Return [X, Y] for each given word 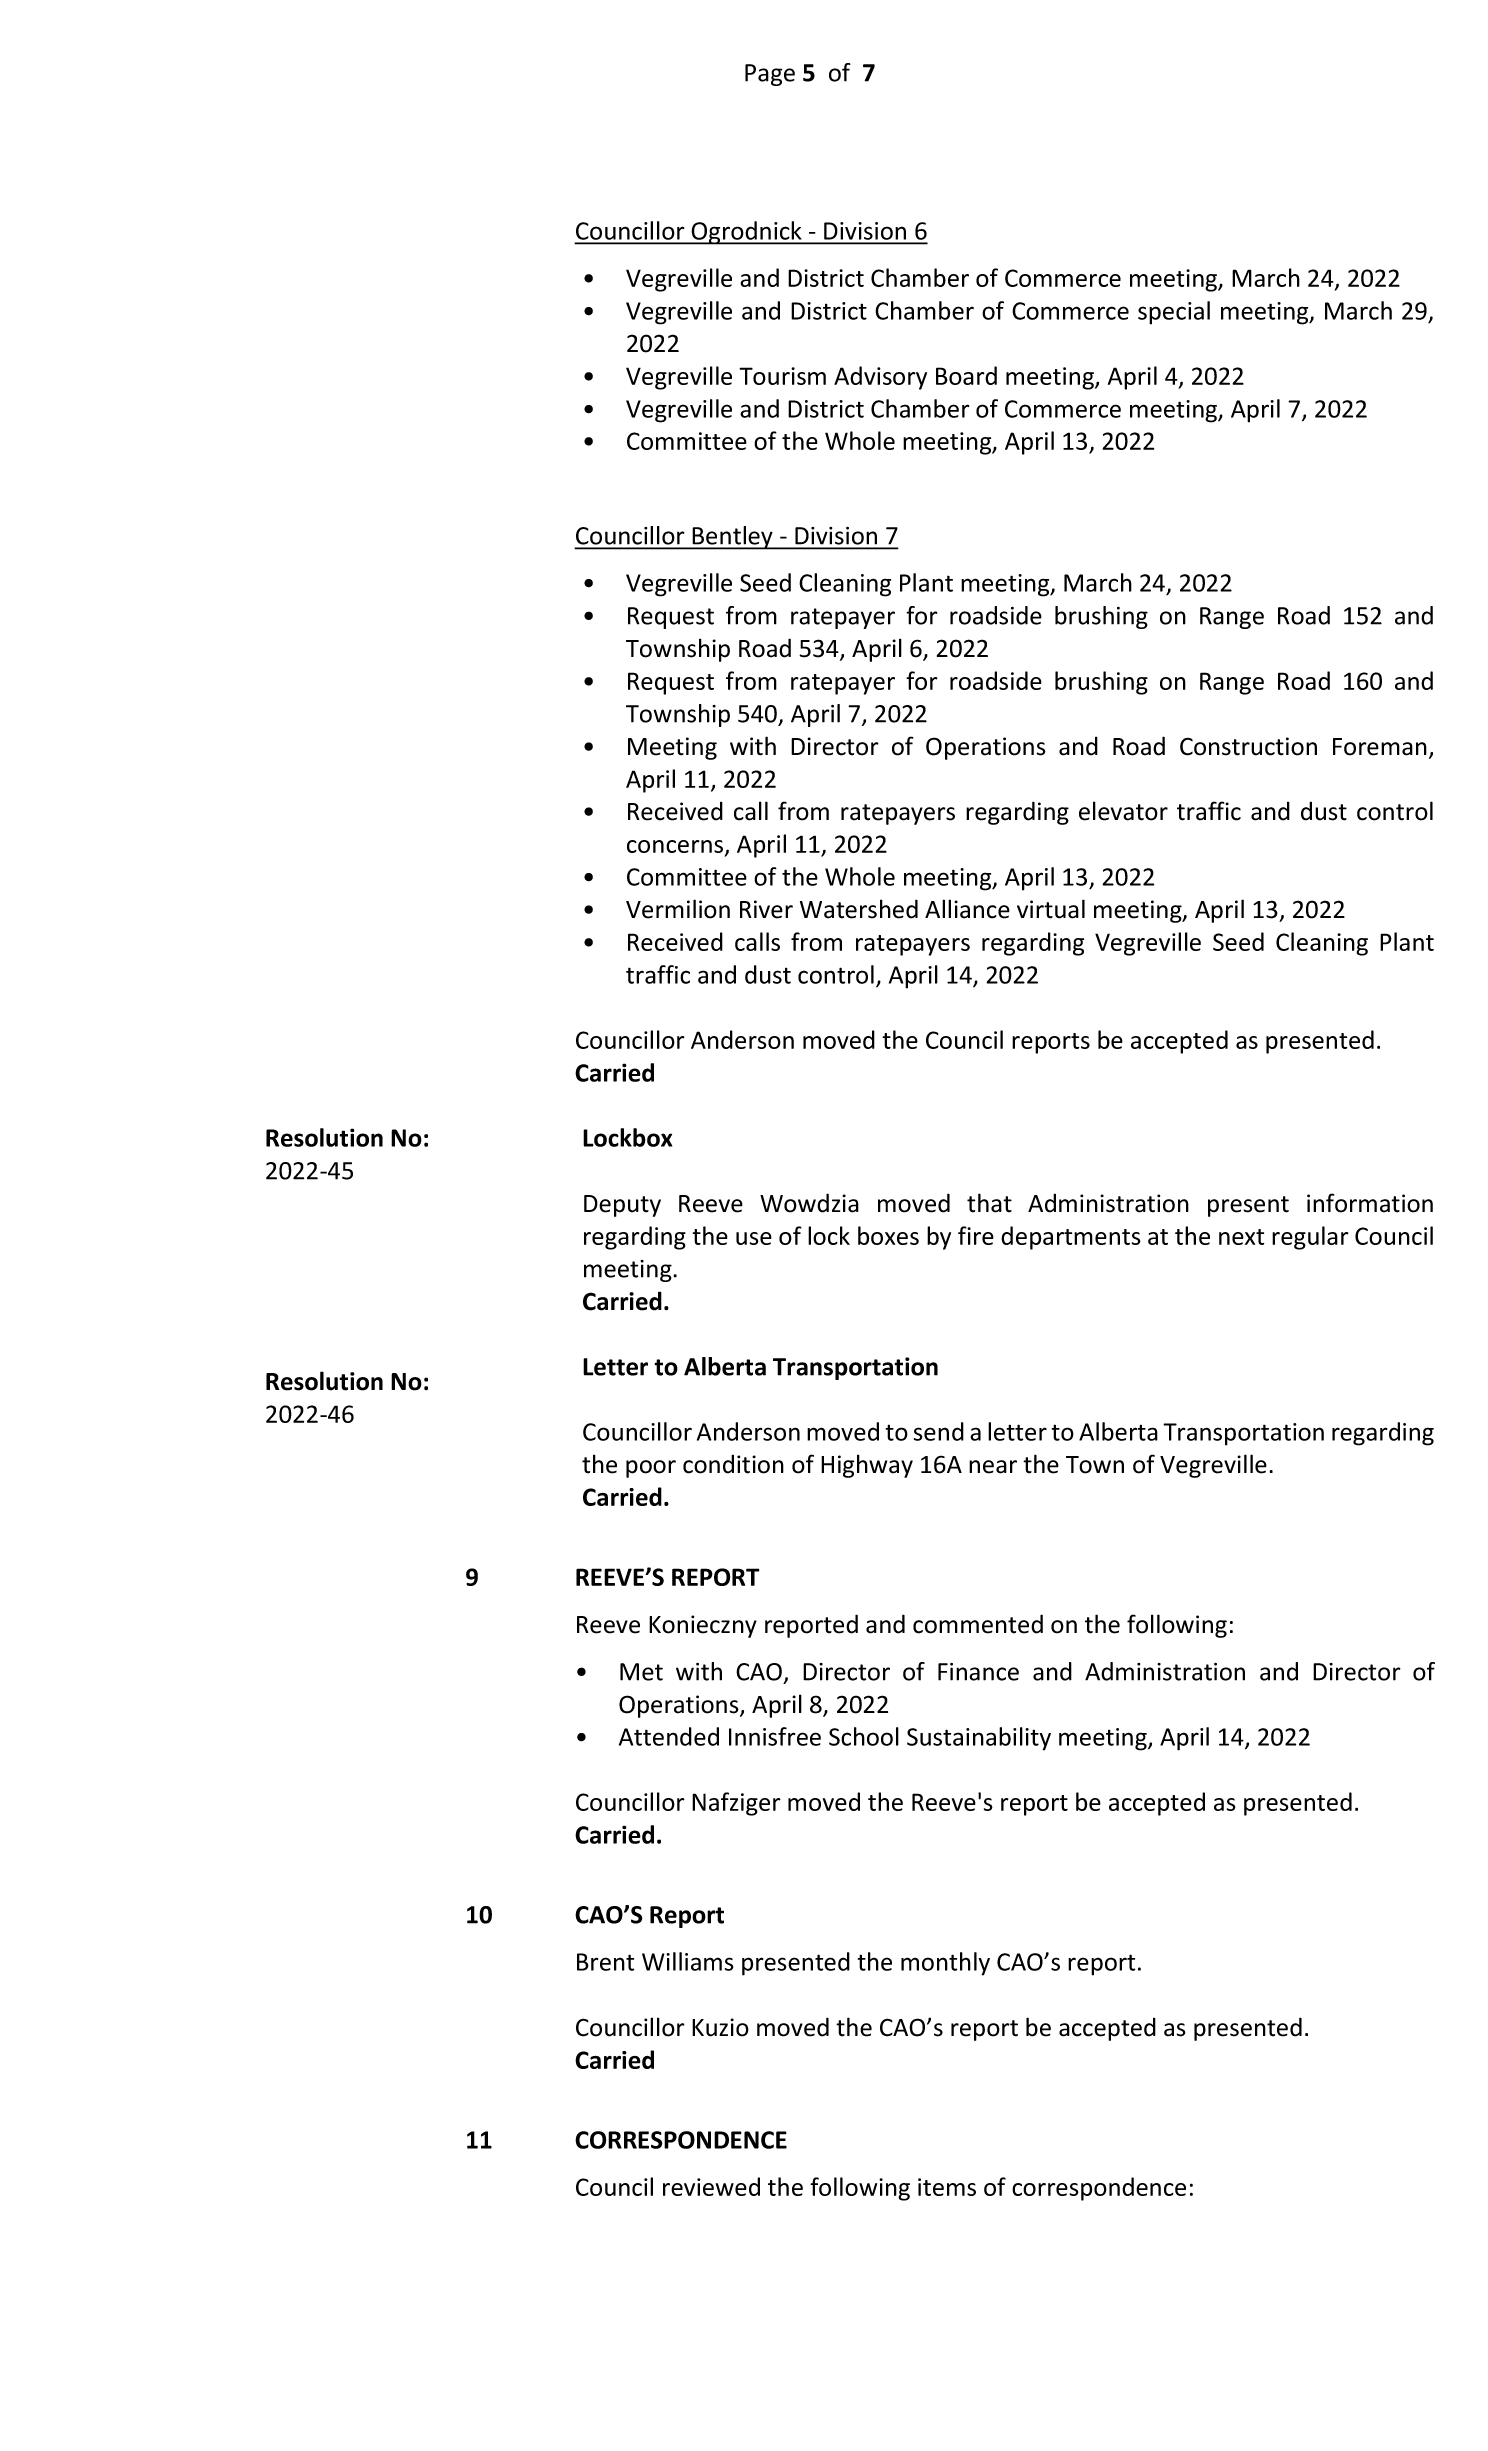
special [1174, 313]
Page [770, 75]
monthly [945, 1964]
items [947, 2187]
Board [966, 375]
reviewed [711, 2186]
